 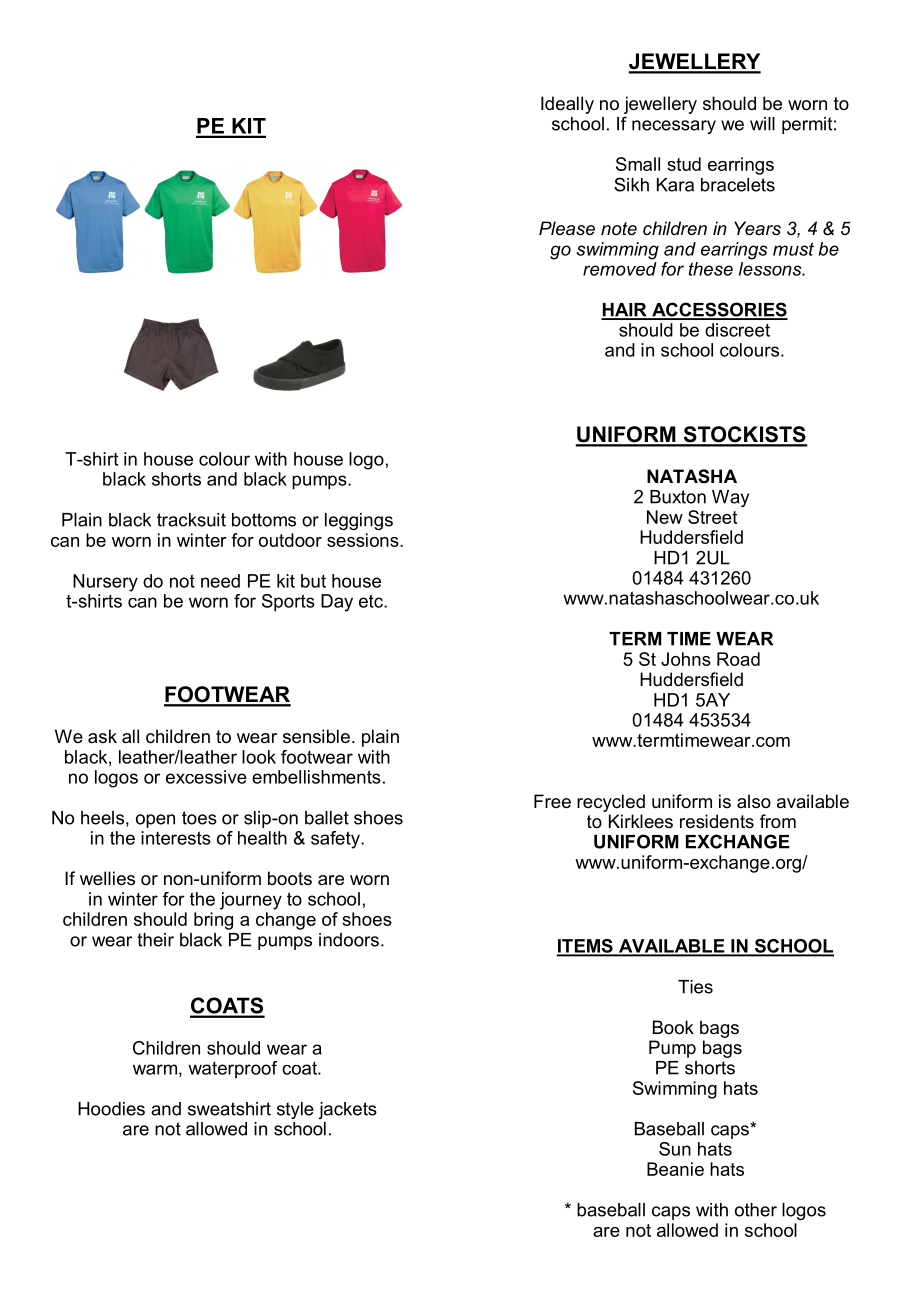 I want to click on Hoodies, so click(x=111, y=1109).
